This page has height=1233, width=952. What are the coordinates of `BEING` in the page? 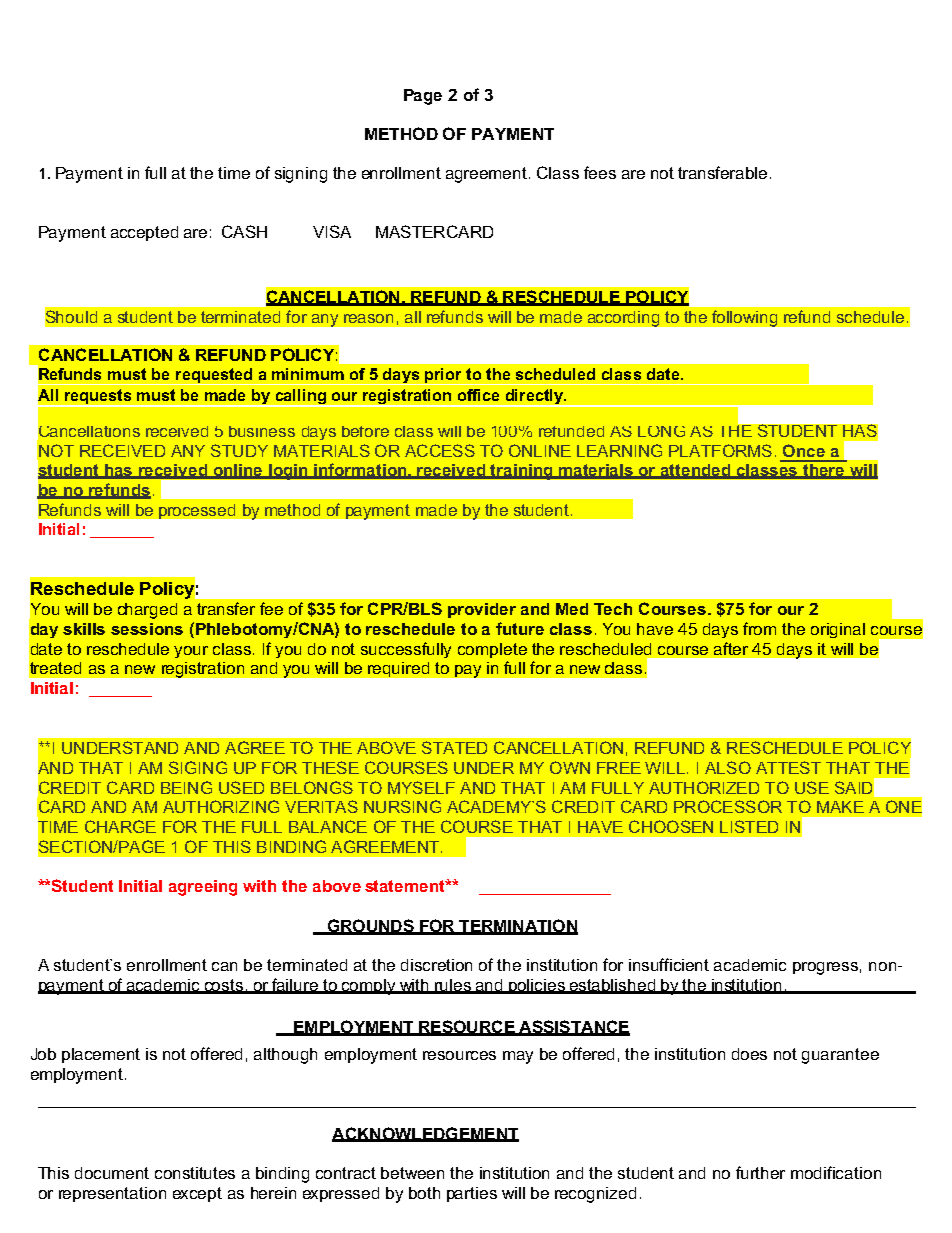 It's located at (186, 787).
